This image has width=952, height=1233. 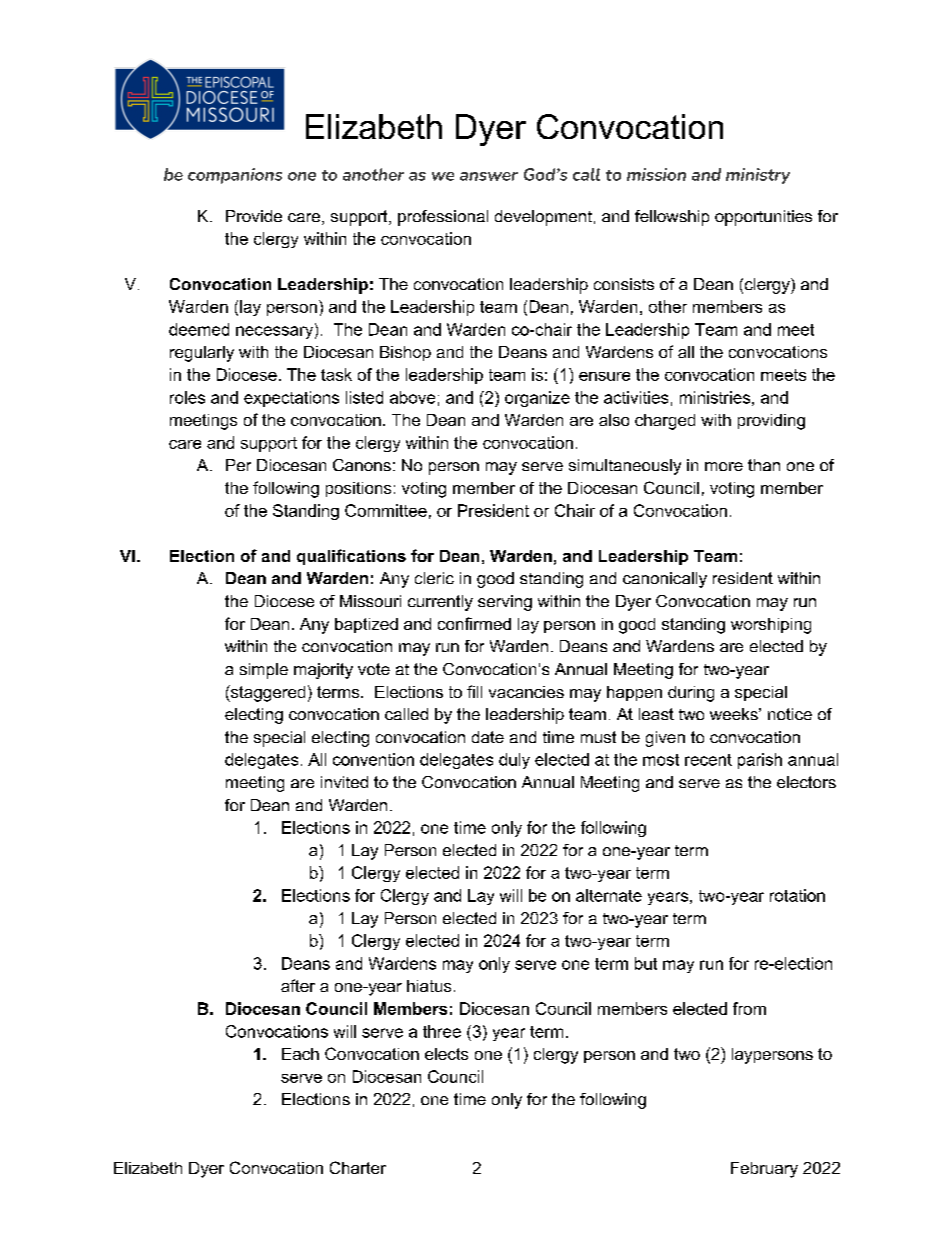 What do you see at coordinates (254, 216) in the image?
I see `Provide` at bounding box center [254, 216].
